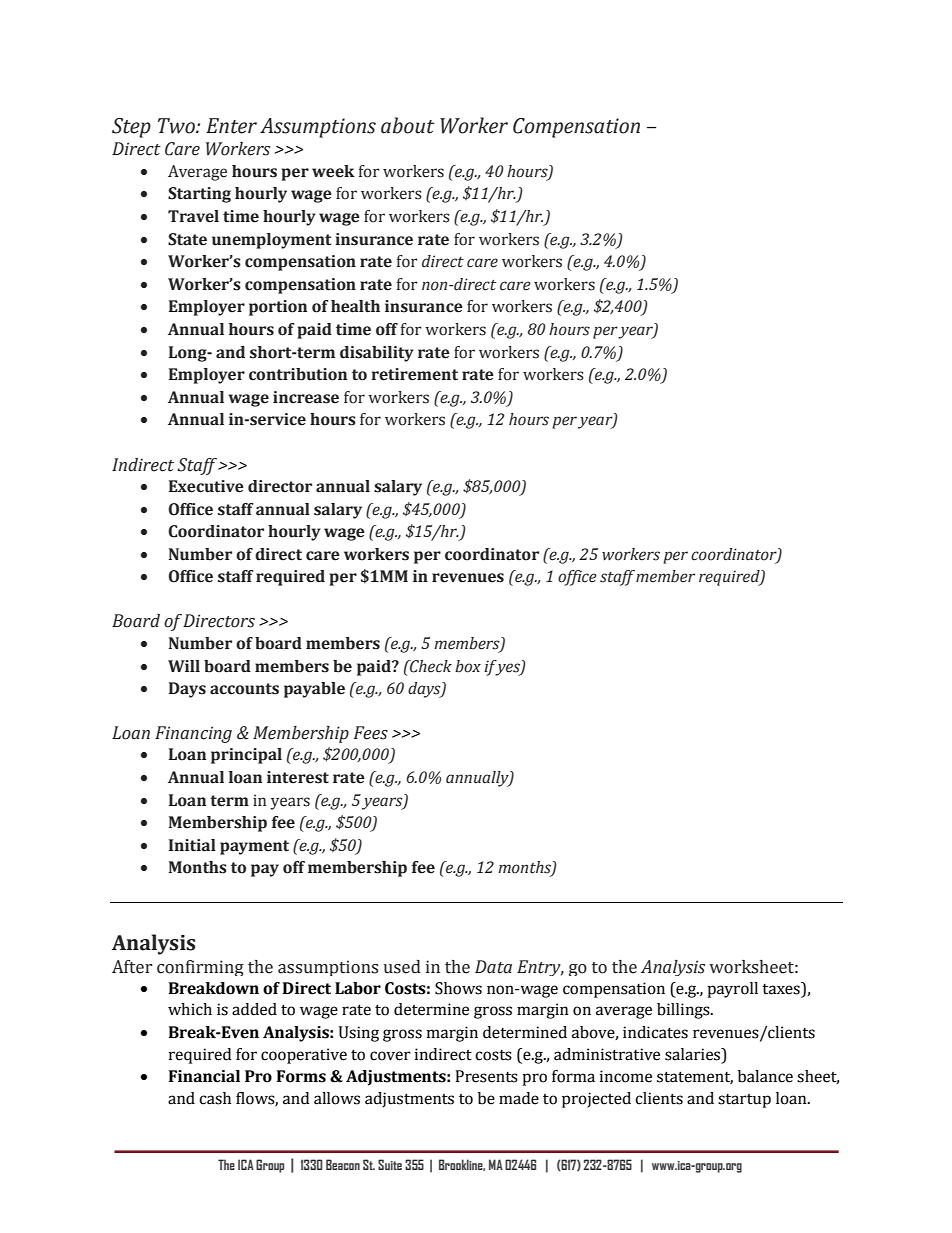 The height and width of the page is (1233, 952). Describe the element at coordinates (408, 125) in the page. I see `about` at that location.
